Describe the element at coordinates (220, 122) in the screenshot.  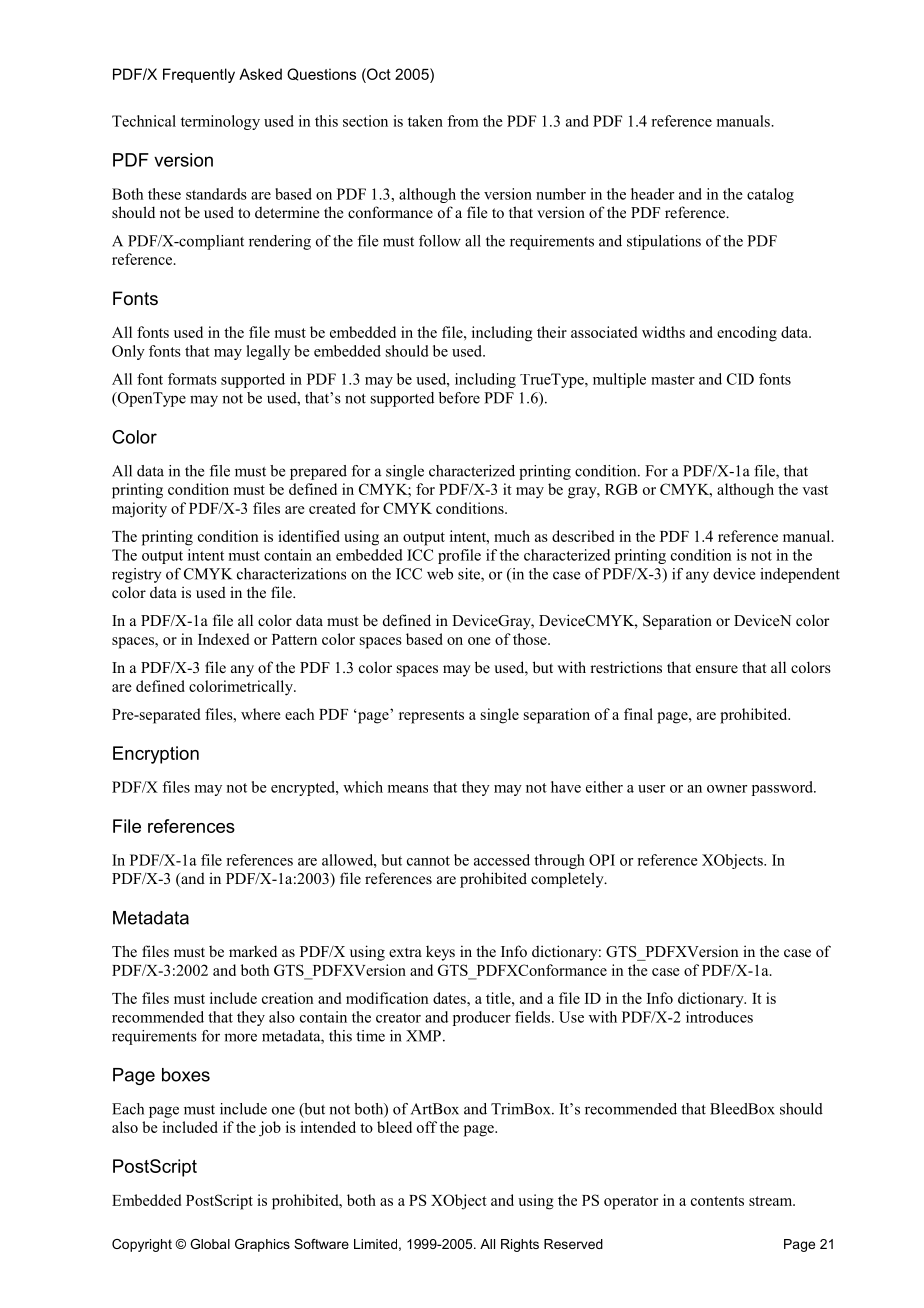
I see `terminology` at that location.
